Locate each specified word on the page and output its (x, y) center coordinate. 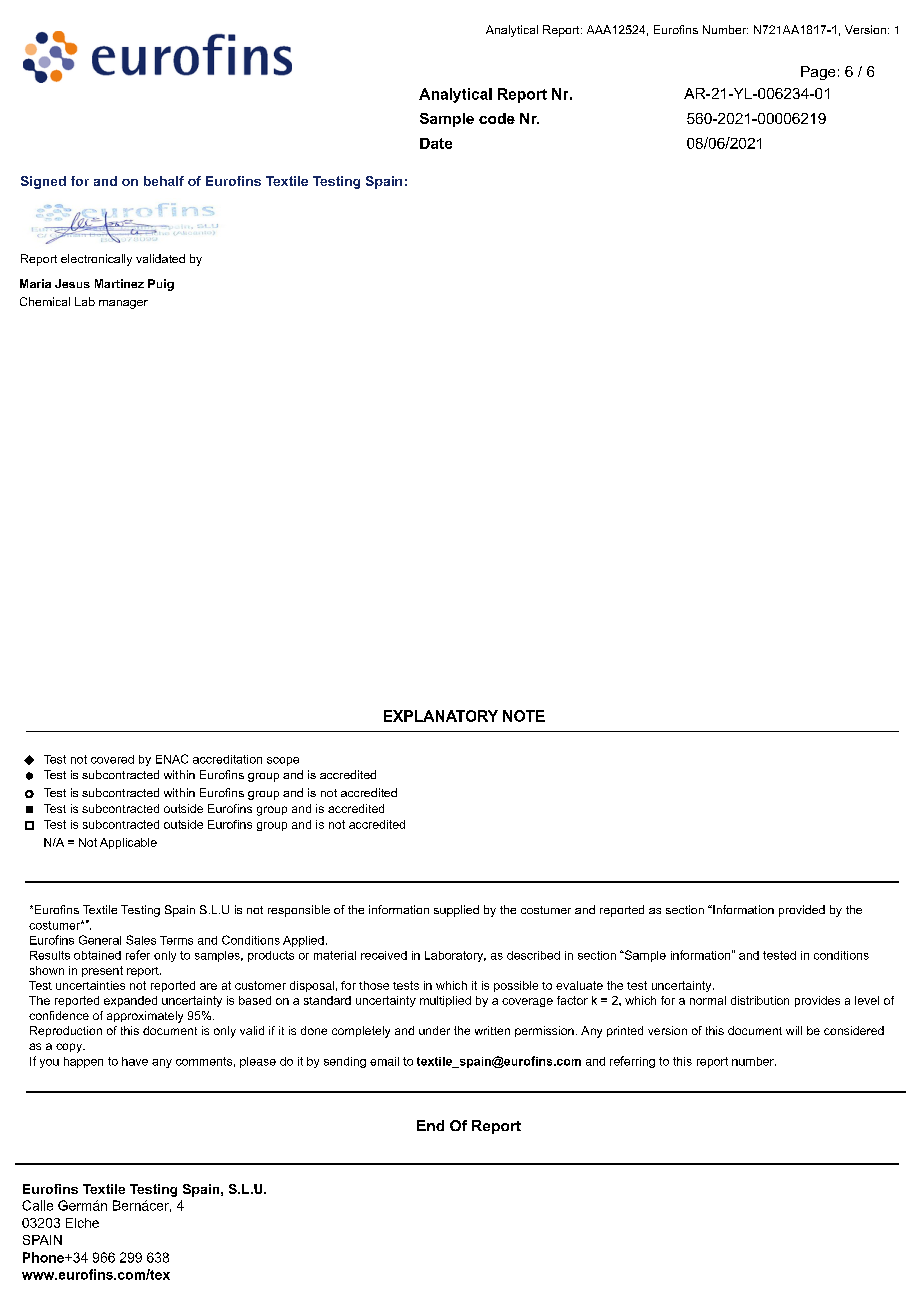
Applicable (128, 843)
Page (818, 73)
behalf (164, 181)
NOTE (524, 716)
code (497, 118)
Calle (37, 1205)
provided (802, 911)
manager (123, 304)
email (384, 1061)
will (794, 1030)
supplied (456, 911)
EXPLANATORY (441, 716)
